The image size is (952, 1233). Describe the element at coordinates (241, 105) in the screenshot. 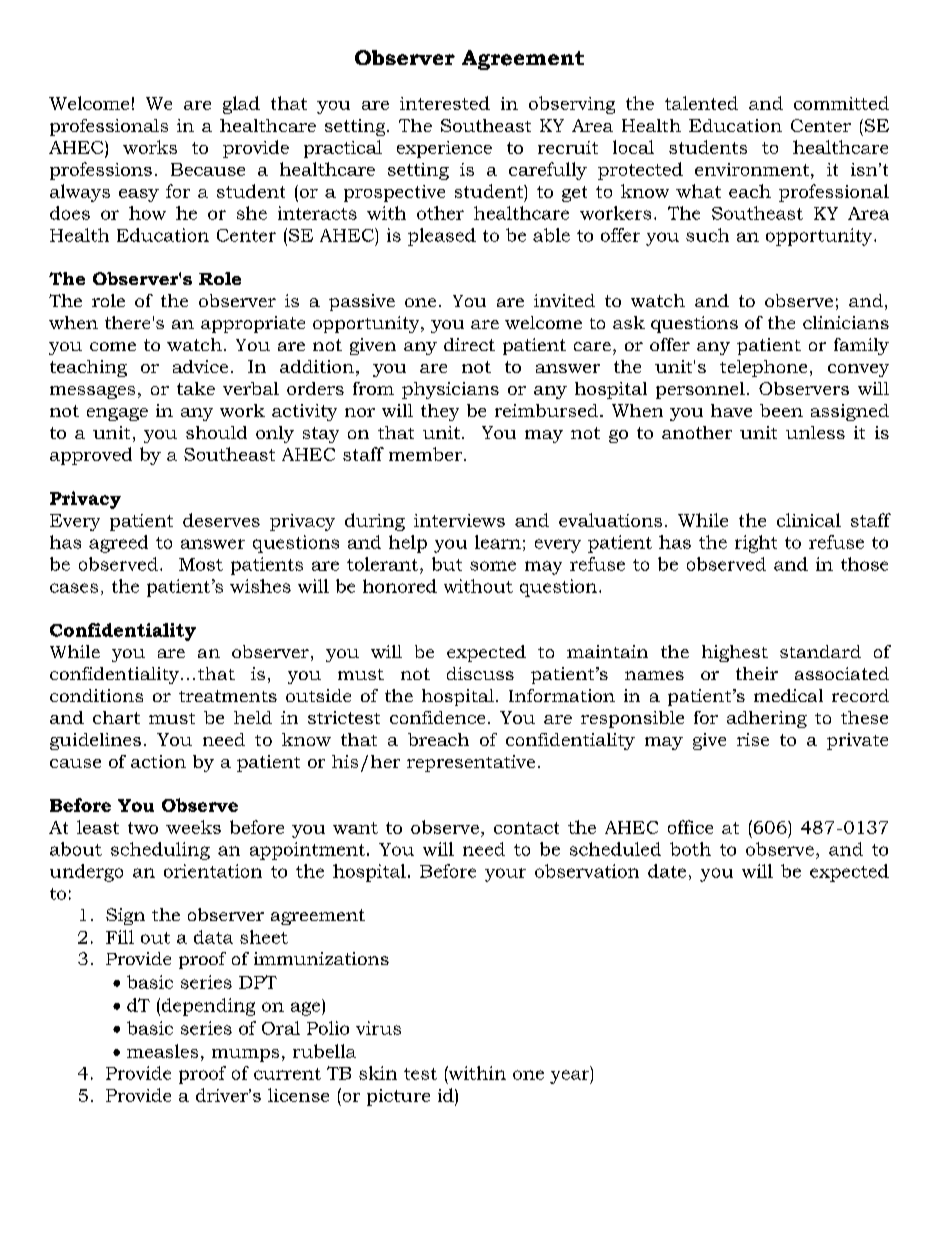

I see `glad` at that location.
